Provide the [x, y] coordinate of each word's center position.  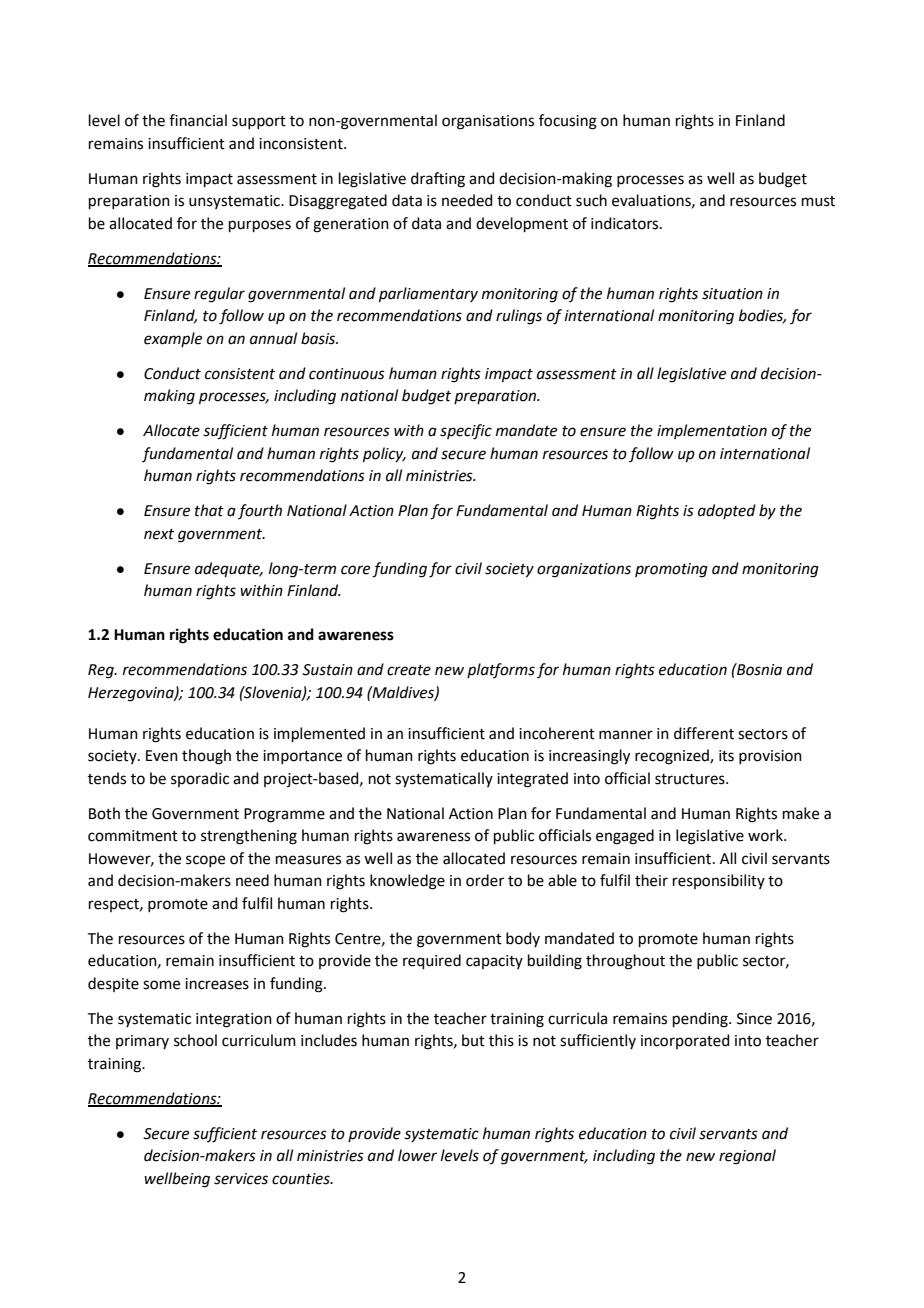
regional [747, 1157]
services [241, 1179]
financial [198, 120]
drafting [438, 180]
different [704, 733]
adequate [228, 570]
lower [417, 1155]
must [818, 201]
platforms [501, 670]
